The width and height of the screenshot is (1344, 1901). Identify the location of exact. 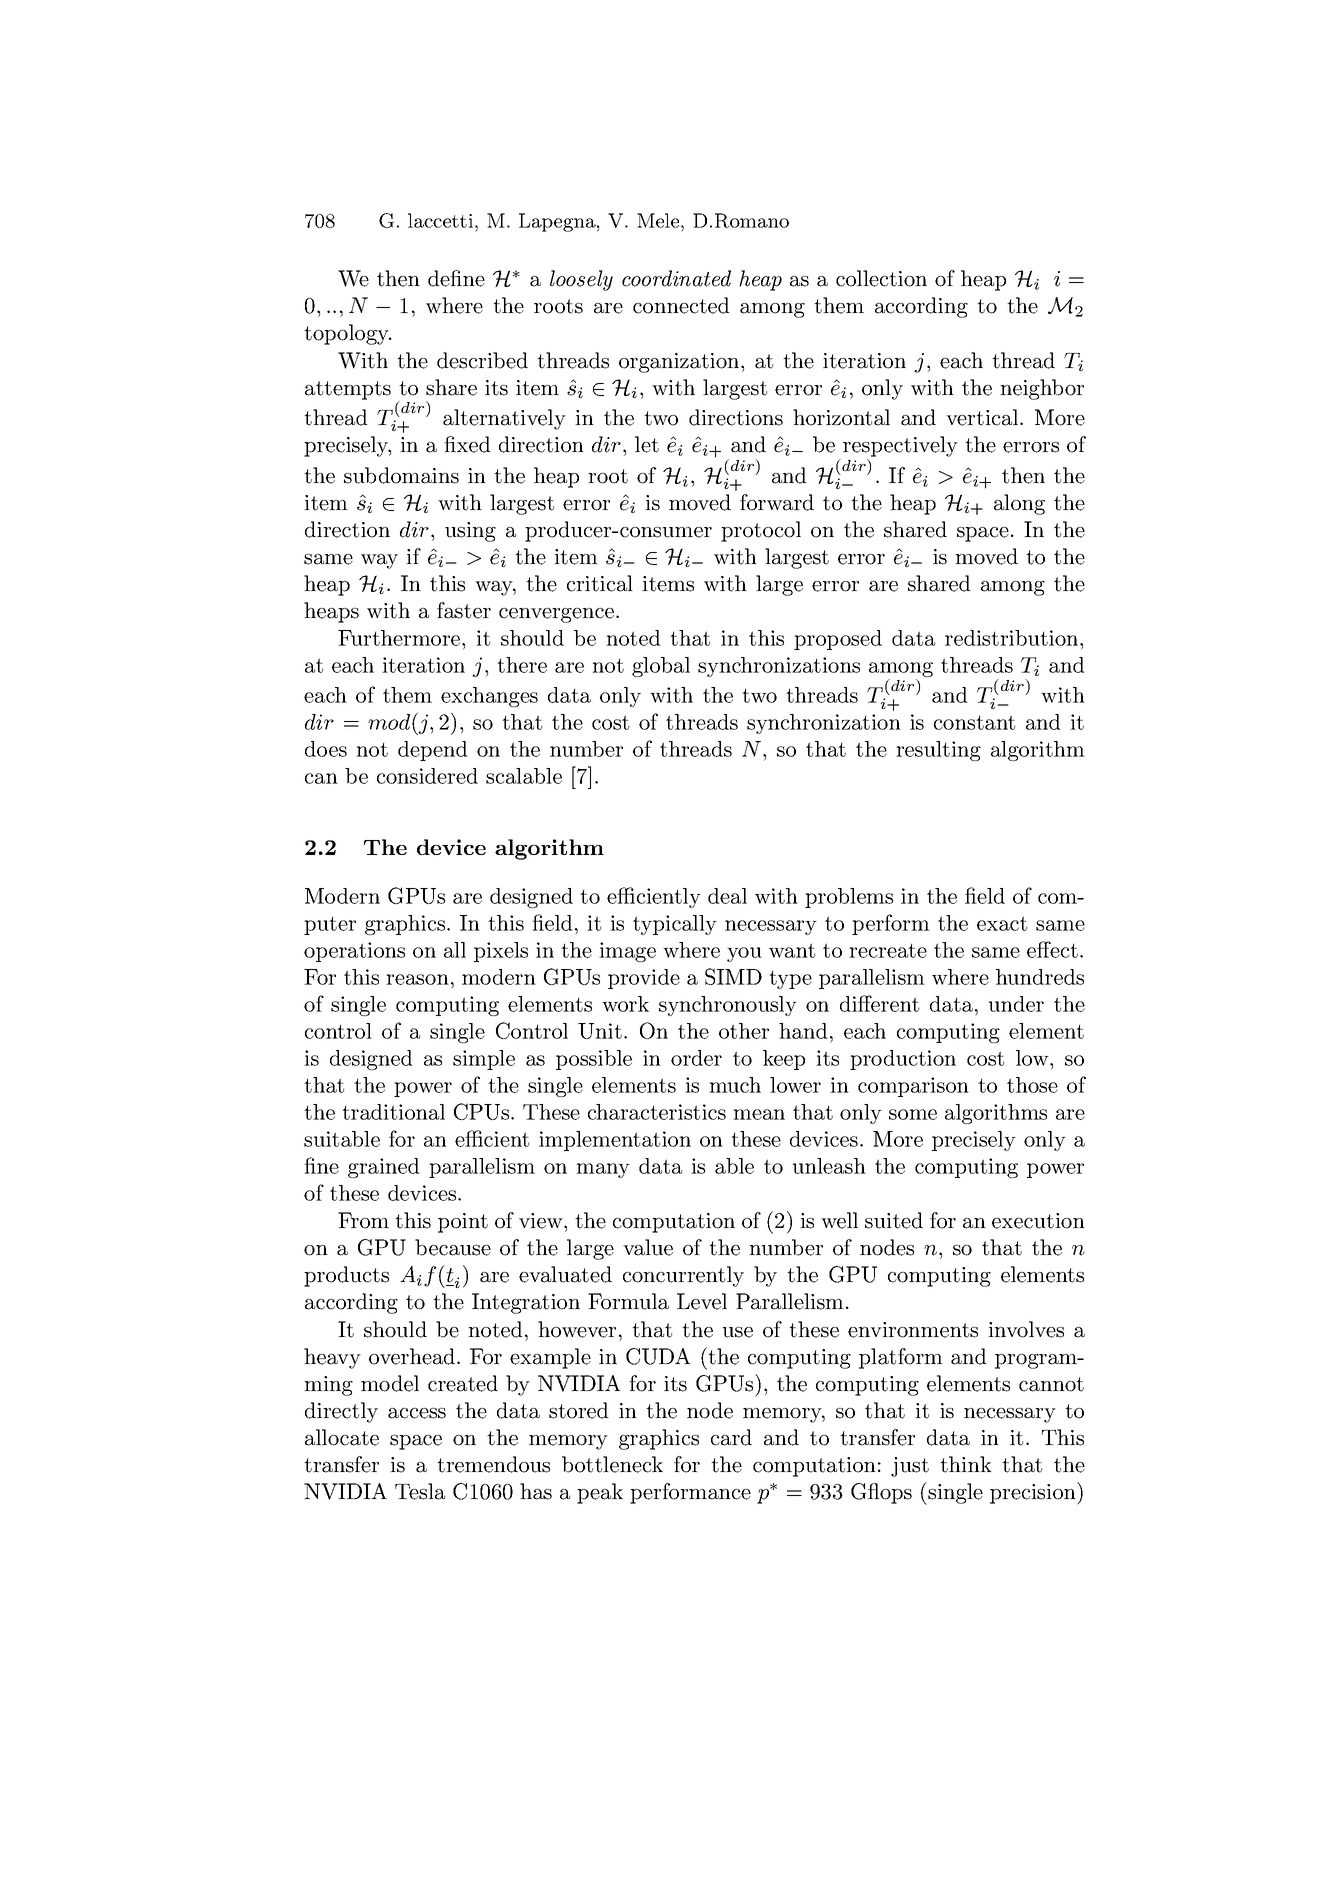
(1002, 923).
